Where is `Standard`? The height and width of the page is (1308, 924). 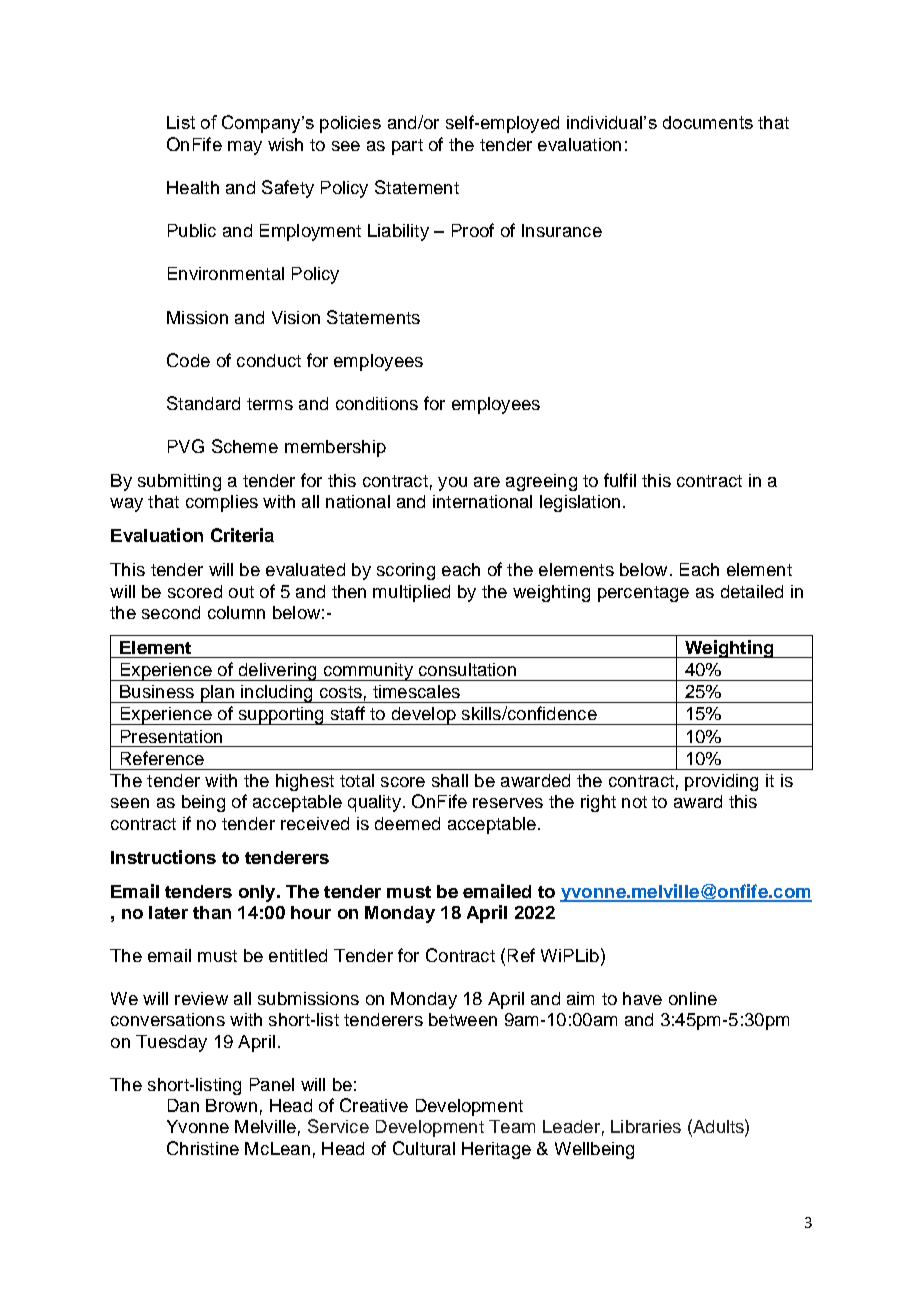
Standard is located at coordinates (203, 403).
